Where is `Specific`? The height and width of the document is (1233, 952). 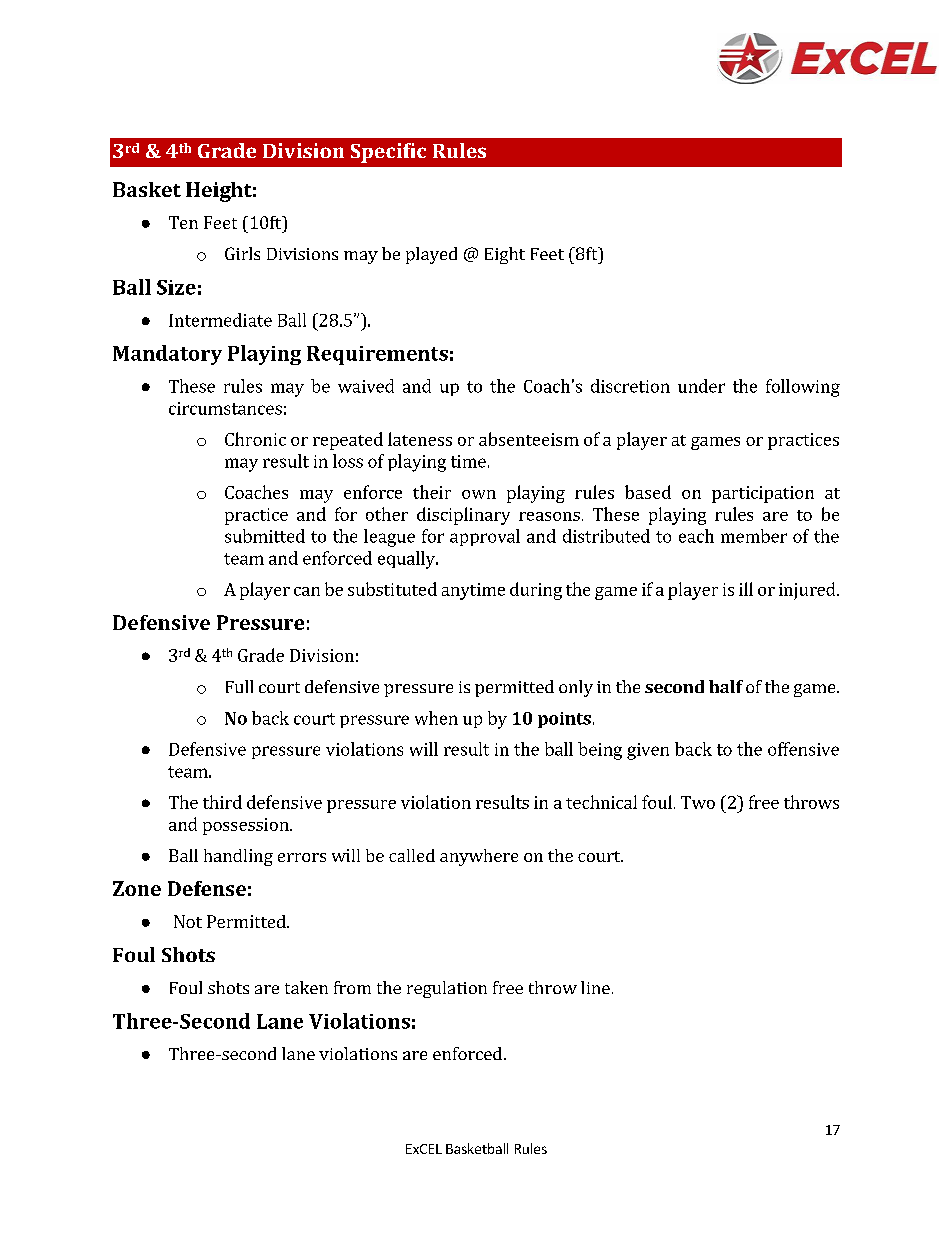 Specific is located at coordinates (388, 153).
